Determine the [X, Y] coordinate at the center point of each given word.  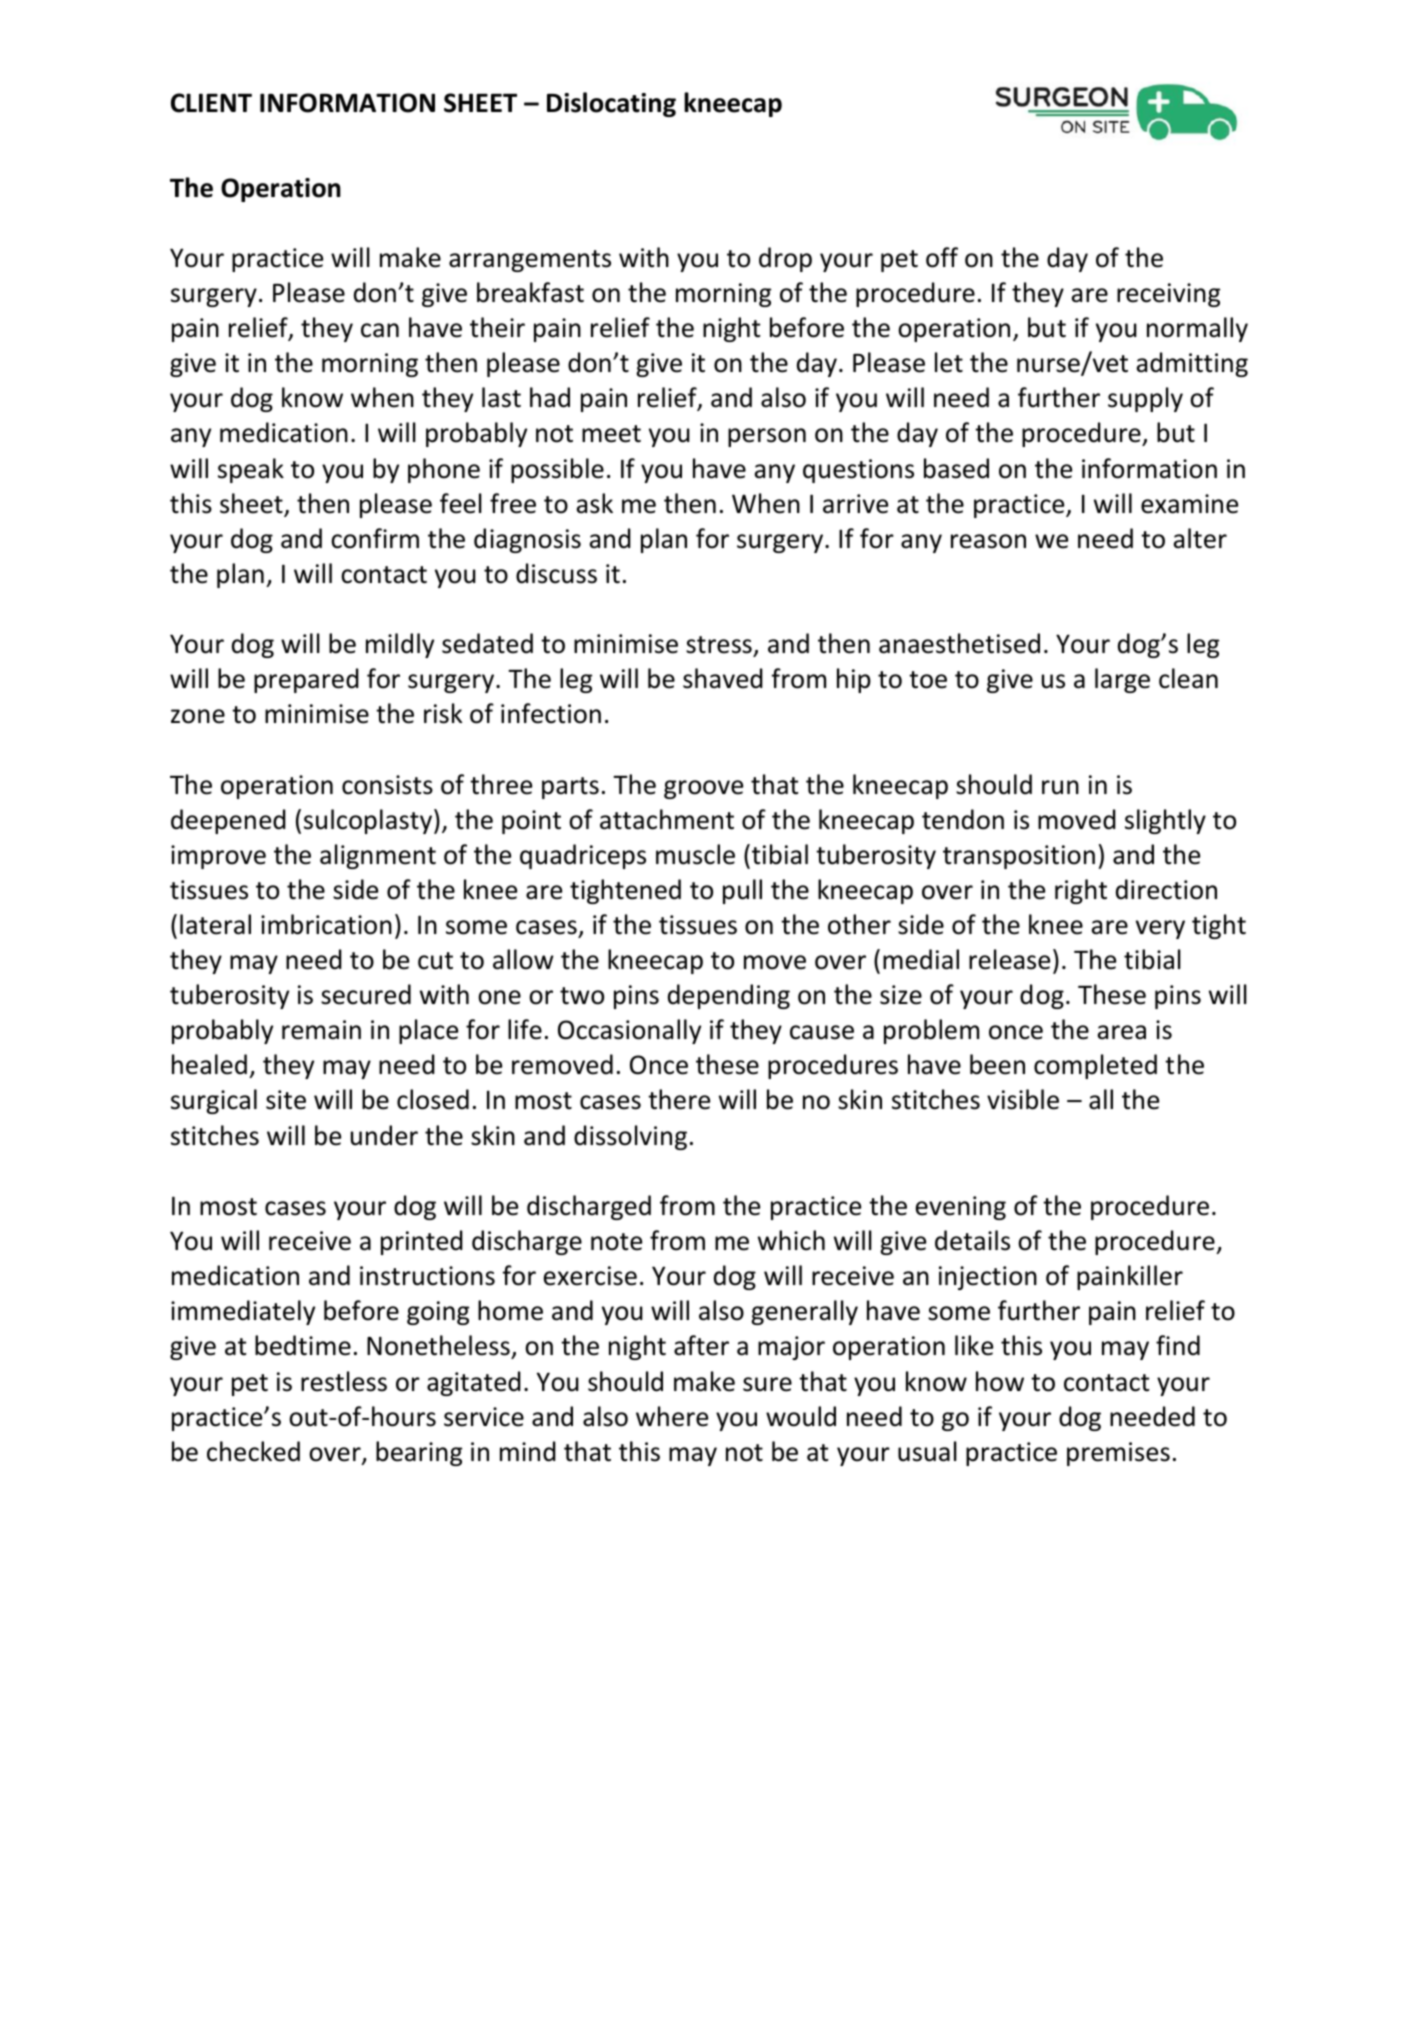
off [942, 257]
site [286, 1100]
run [1060, 787]
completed [1095, 1066]
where [672, 1416]
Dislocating [611, 104]
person [767, 437]
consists [387, 785]
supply [1145, 399]
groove [703, 789]
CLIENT [211, 103]
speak [251, 470]
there [679, 1099]
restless [344, 1381]
